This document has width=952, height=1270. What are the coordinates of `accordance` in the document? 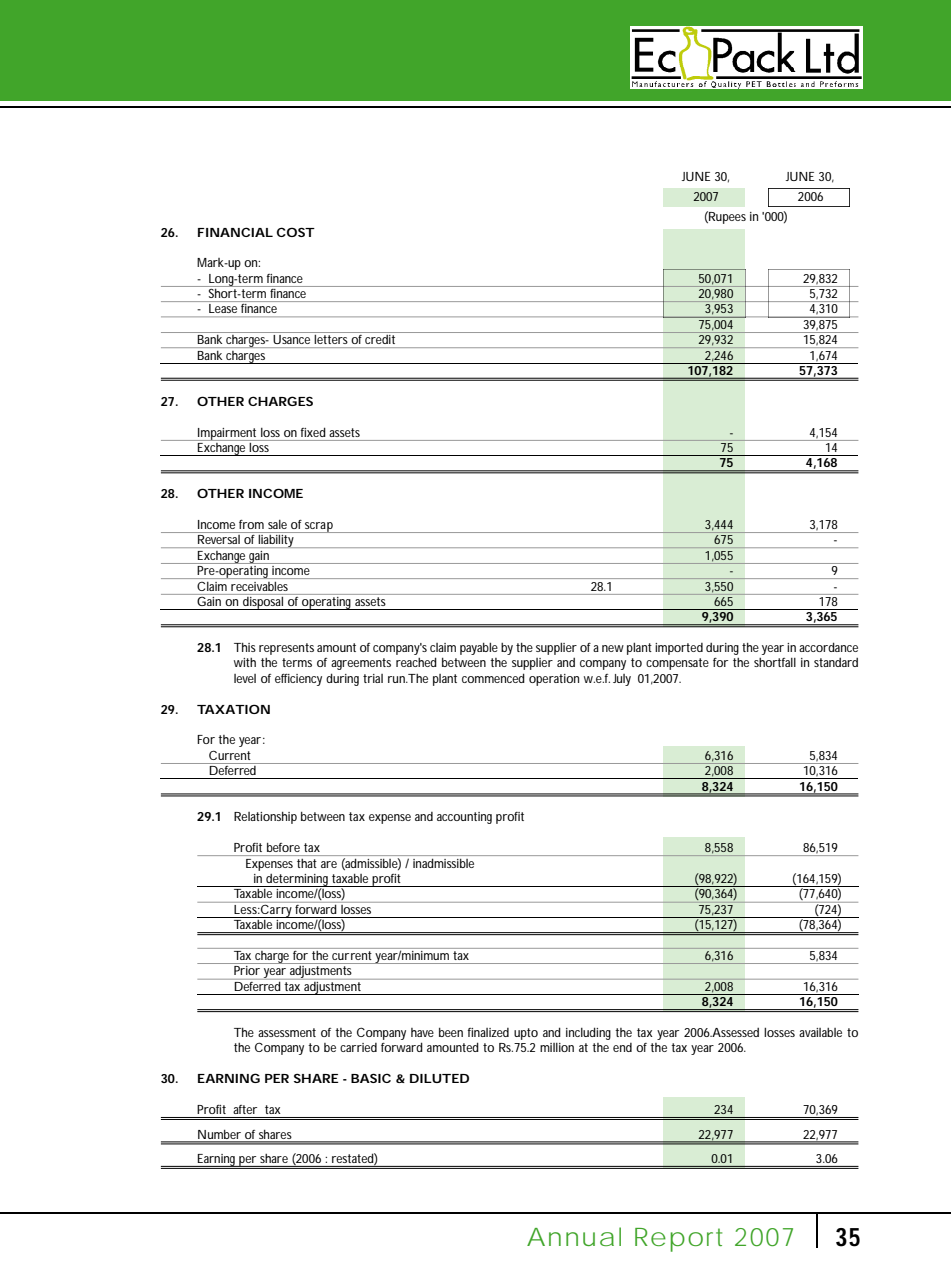 It's located at (828, 647).
